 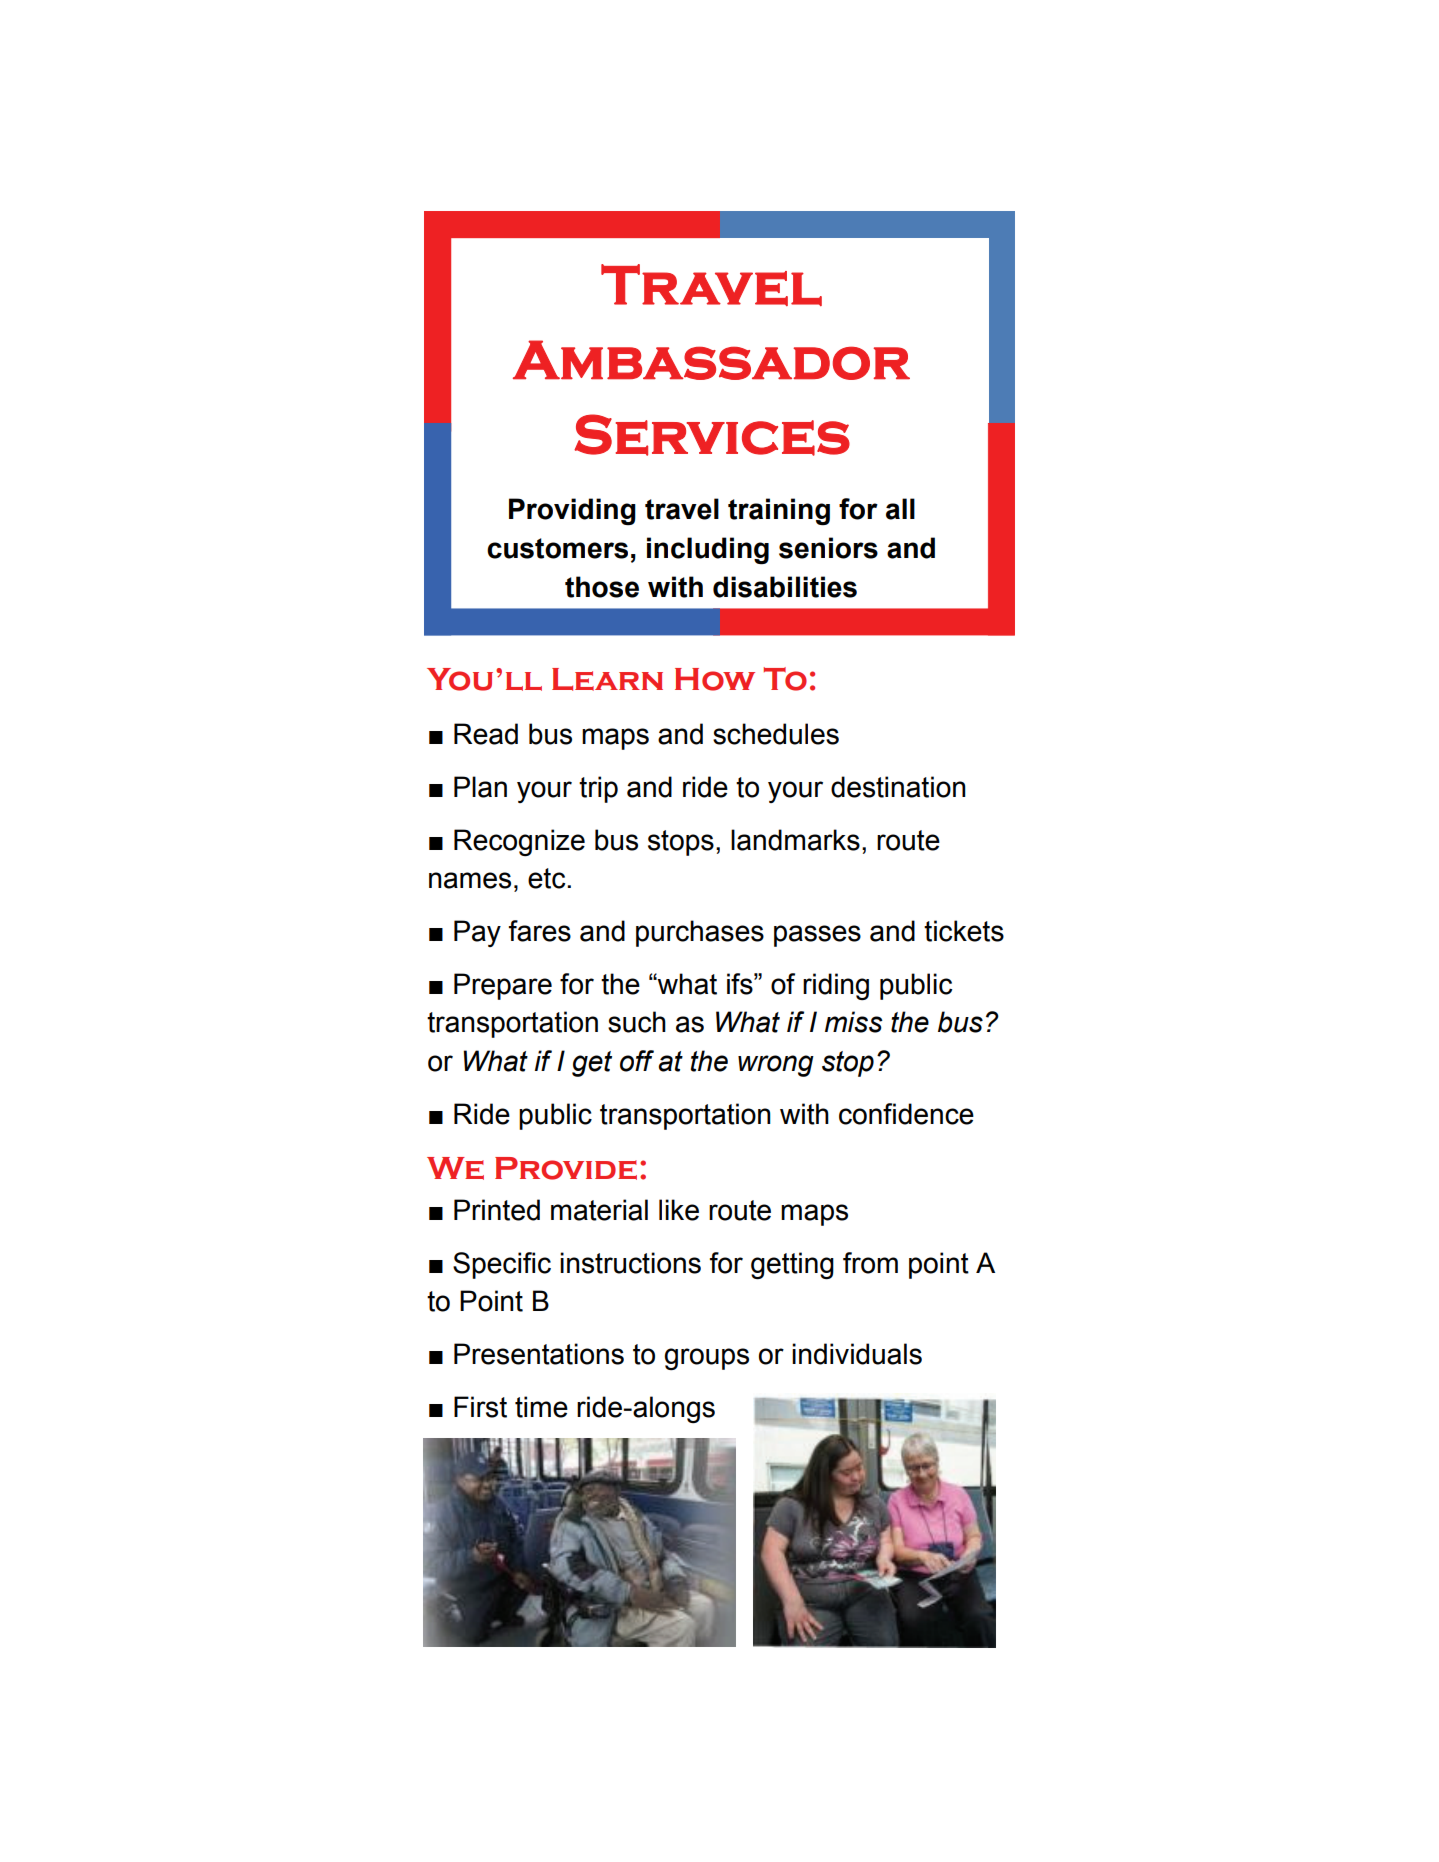 What do you see at coordinates (964, 931) in the screenshot?
I see `tickets` at bounding box center [964, 931].
